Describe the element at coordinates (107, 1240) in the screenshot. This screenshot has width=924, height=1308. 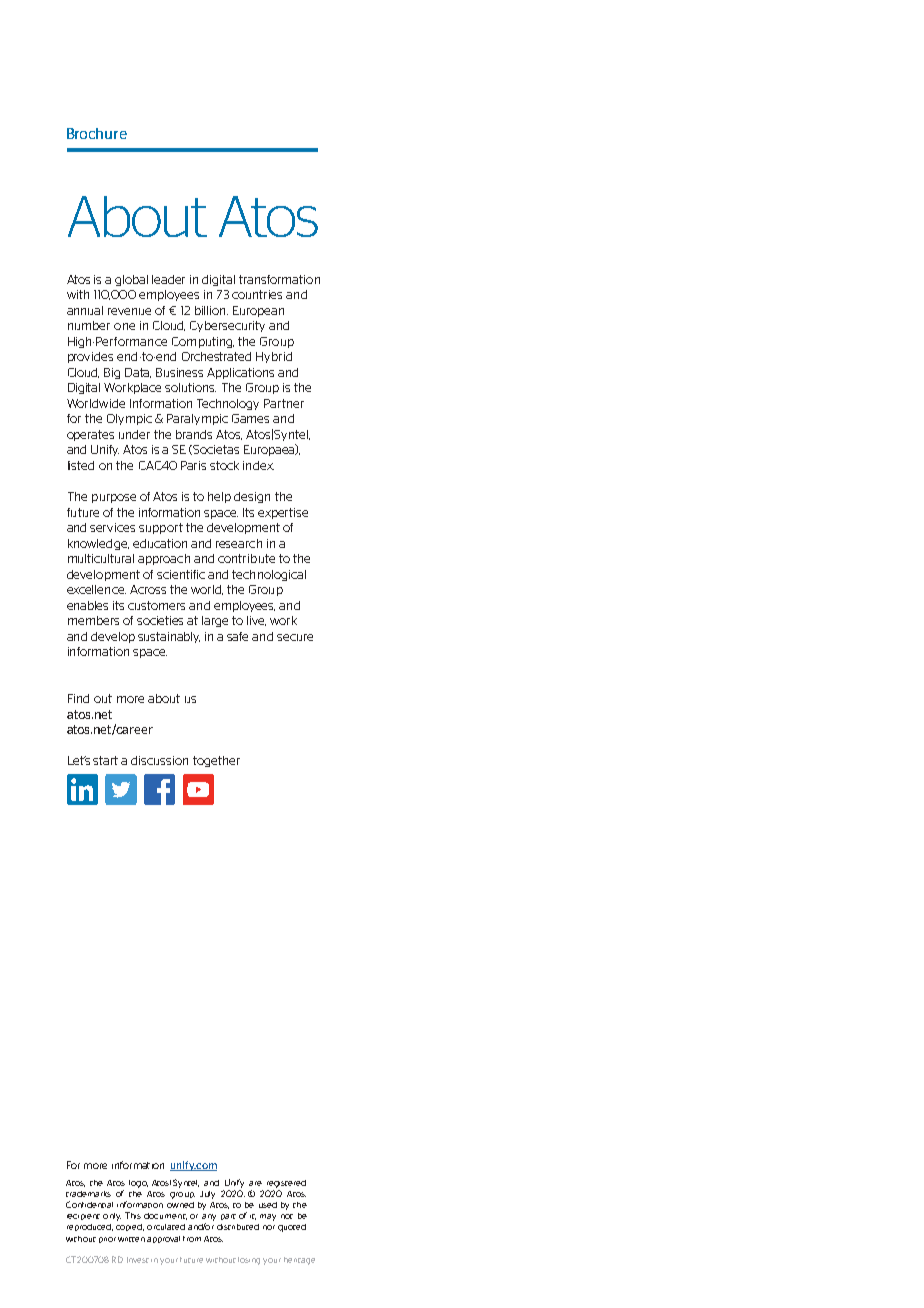
I see `prior` at that location.
